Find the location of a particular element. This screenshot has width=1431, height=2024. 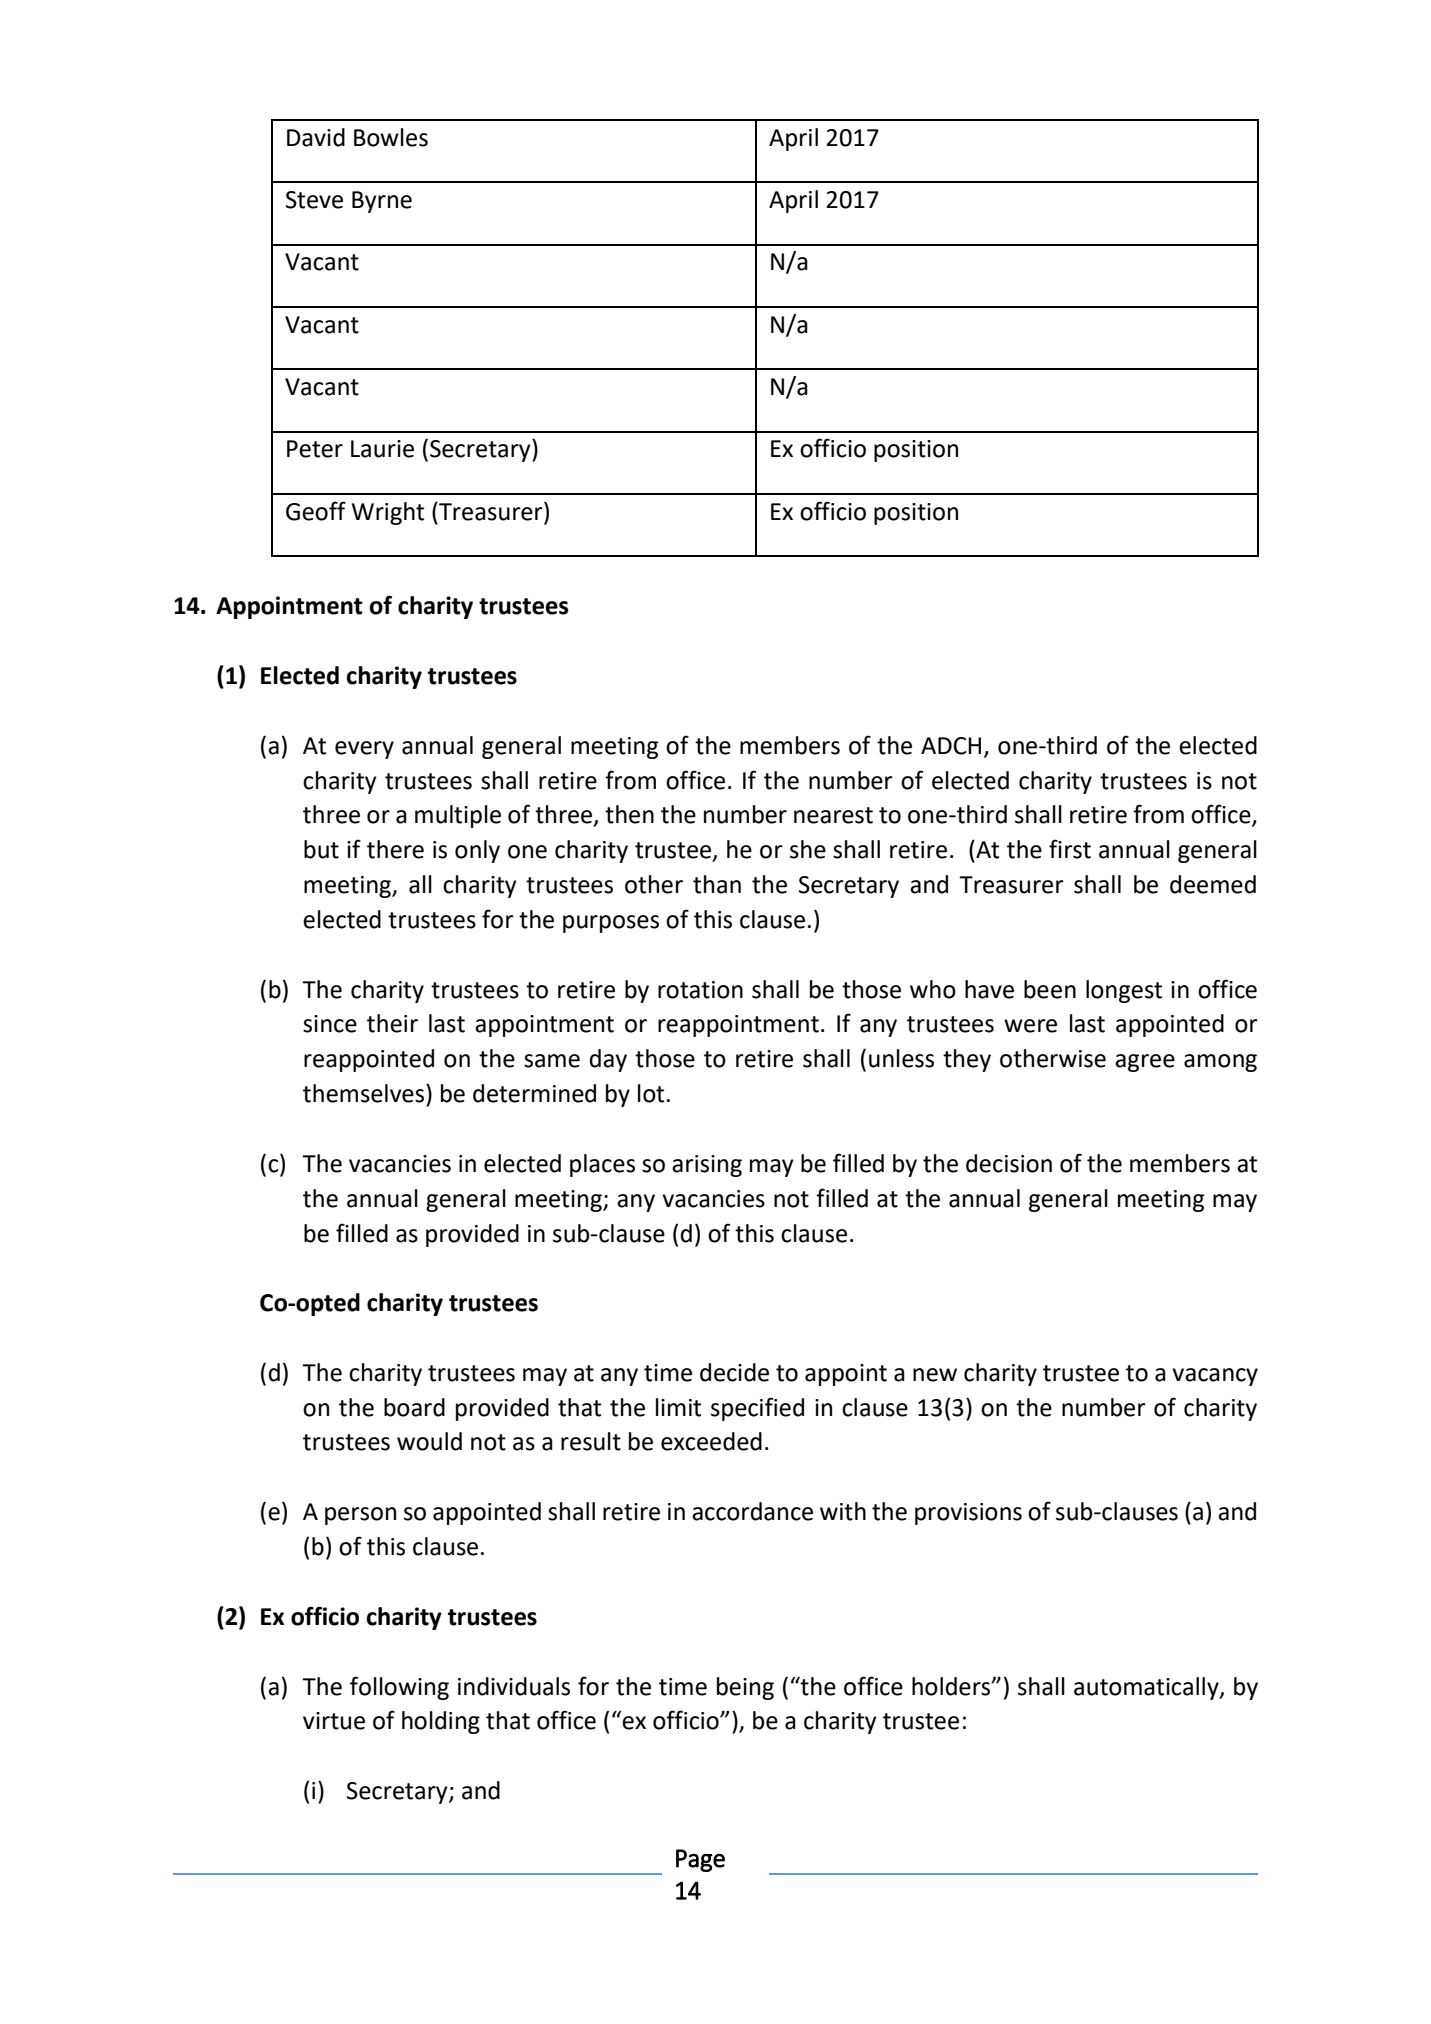

rotation is located at coordinates (700, 990).
